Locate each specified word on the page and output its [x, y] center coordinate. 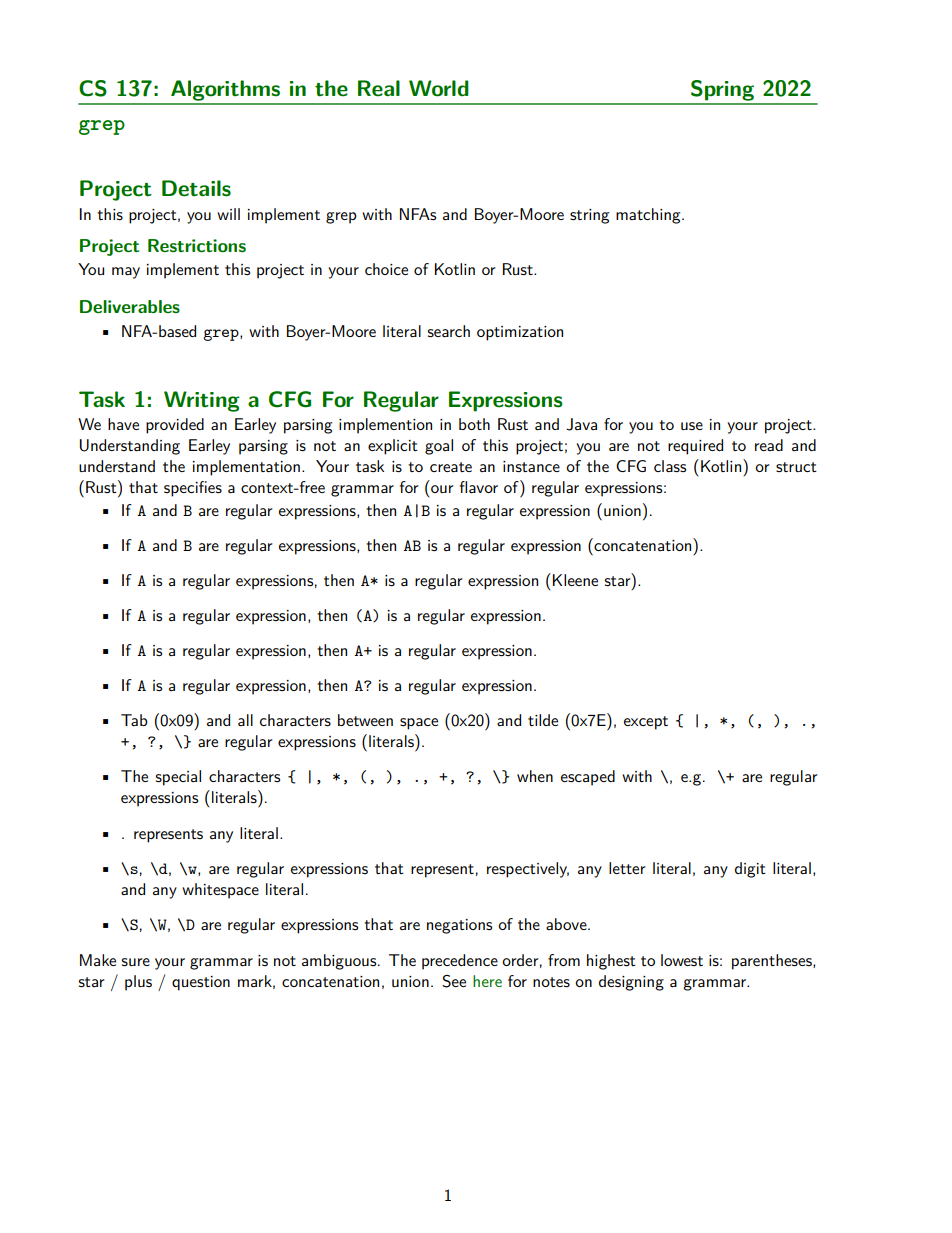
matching [649, 216]
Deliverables [130, 306]
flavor [479, 487]
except [646, 723]
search [449, 331]
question [201, 983]
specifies [193, 489]
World [439, 88]
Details [196, 188]
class [670, 466]
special [178, 778]
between [365, 720]
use [692, 426]
